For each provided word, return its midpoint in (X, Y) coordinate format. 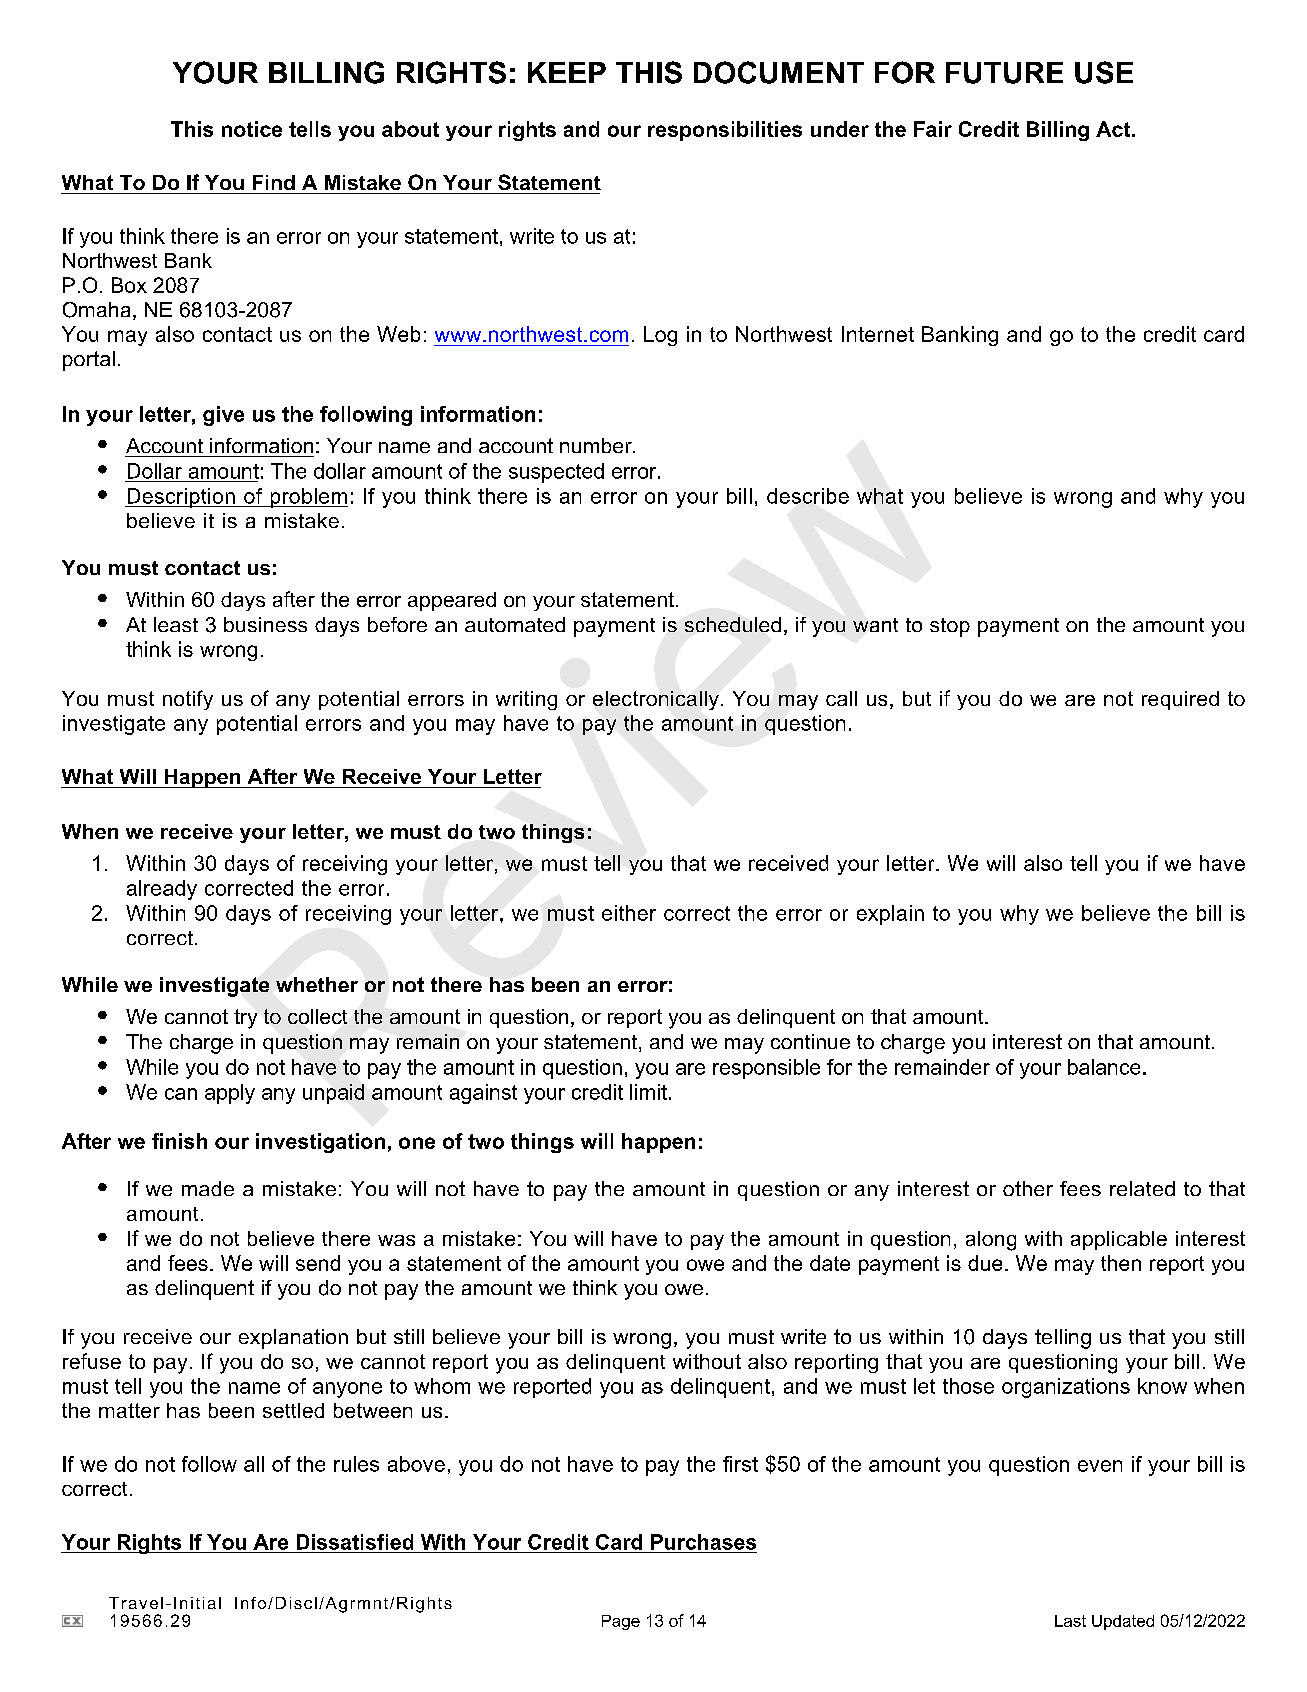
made (208, 1188)
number (597, 445)
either (629, 913)
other (1028, 1188)
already (162, 890)
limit (648, 1092)
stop (950, 627)
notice (252, 129)
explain (890, 915)
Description (181, 498)
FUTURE (1004, 73)
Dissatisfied (355, 1542)
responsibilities (725, 131)
